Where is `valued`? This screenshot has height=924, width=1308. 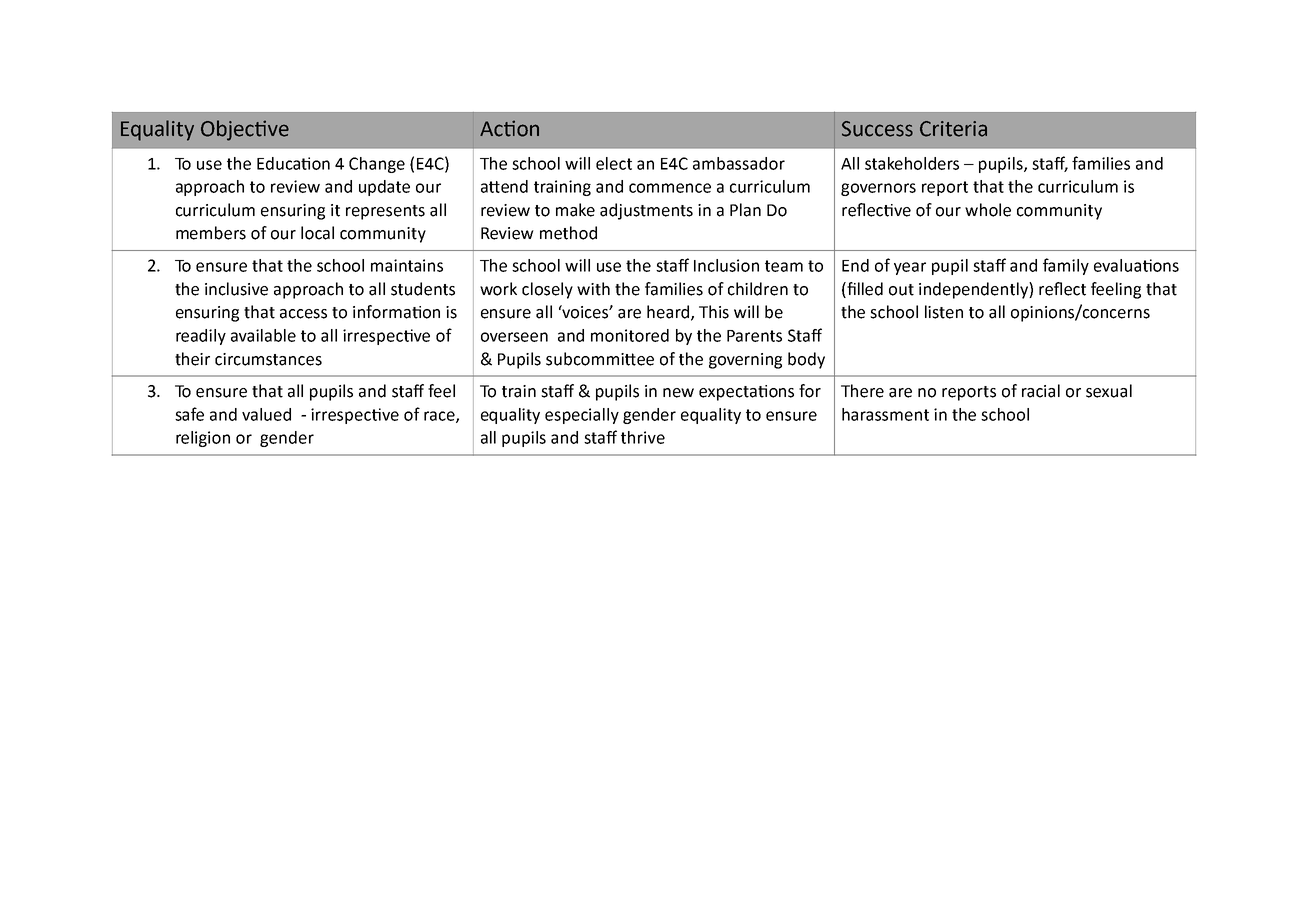 valued is located at coordinates (266, 414).
